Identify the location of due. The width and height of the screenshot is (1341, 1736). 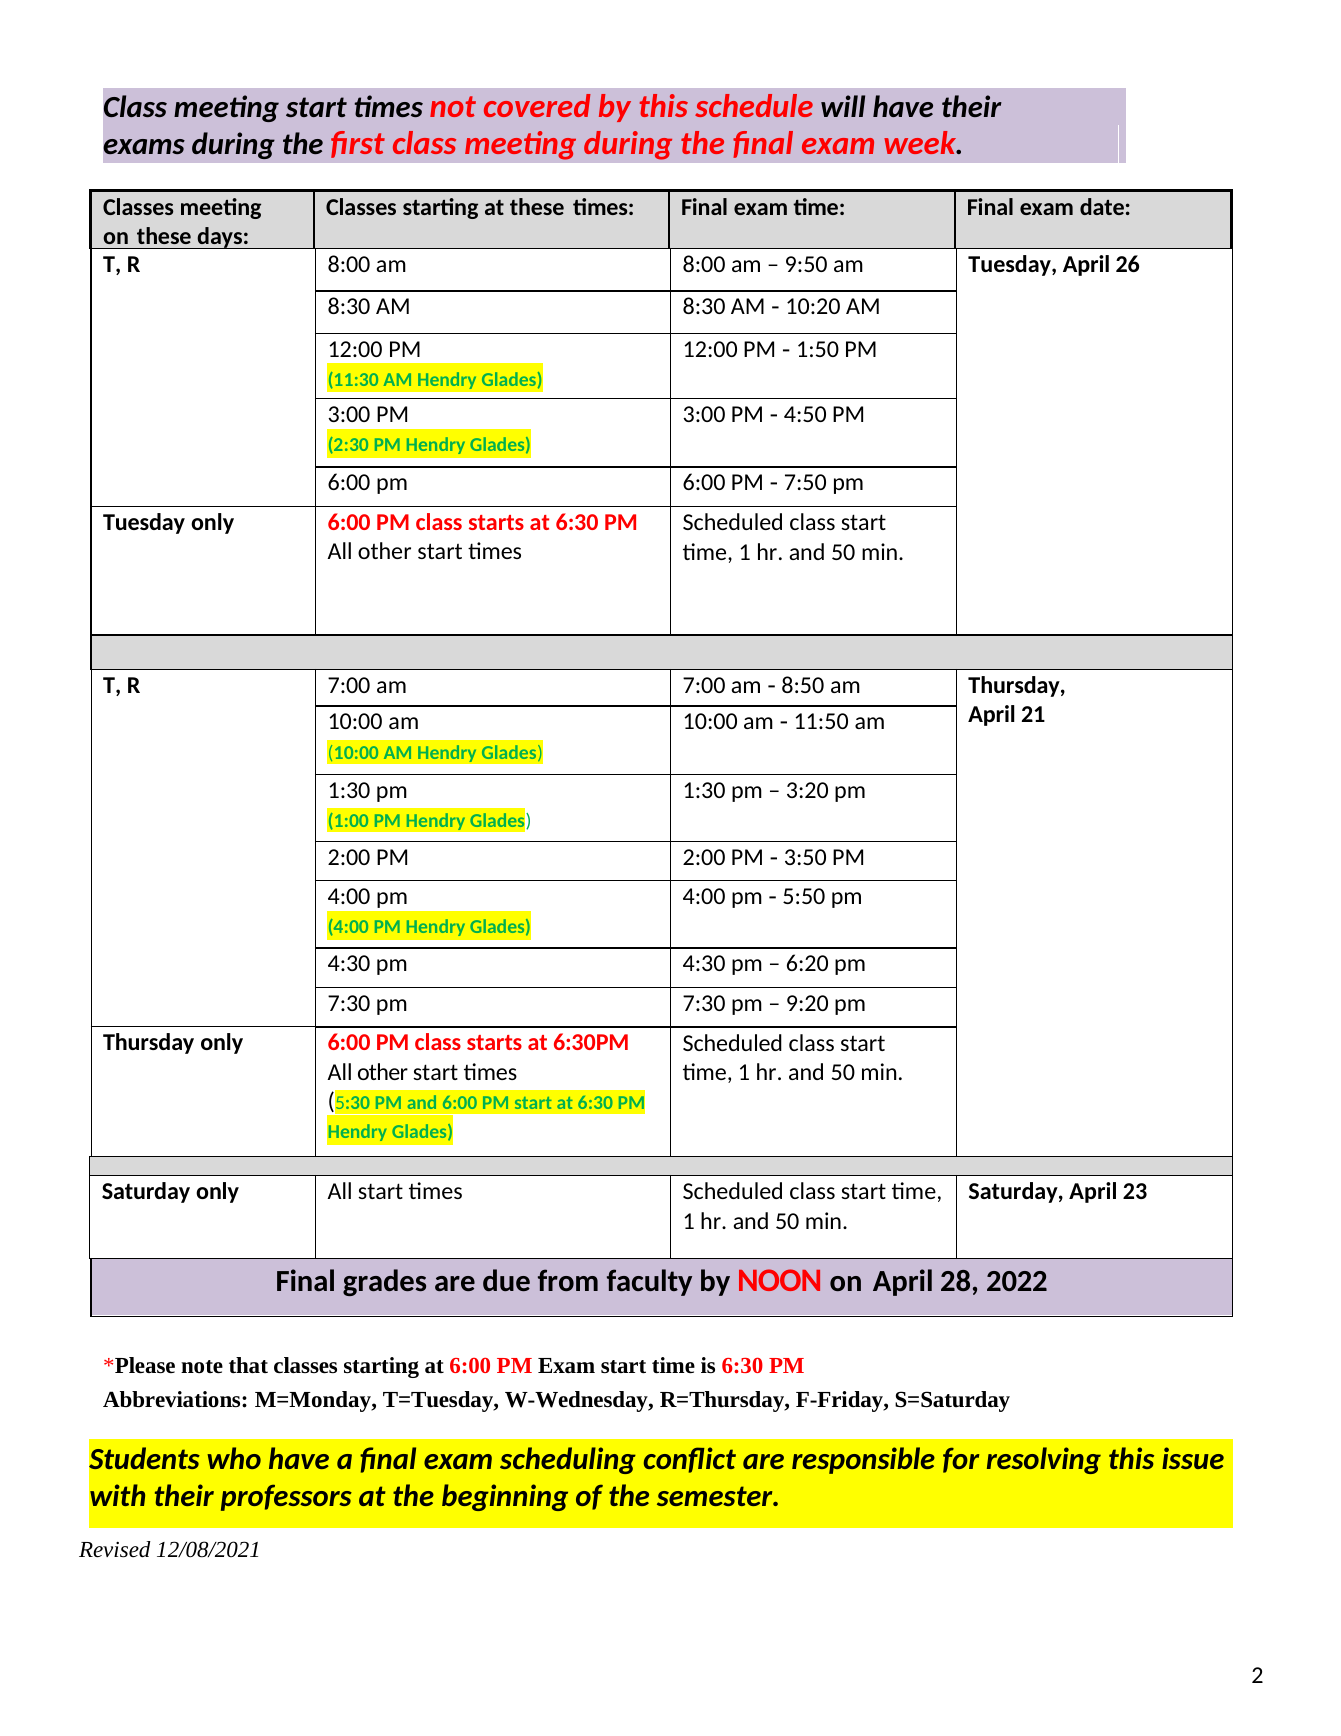
(506, 1280).
